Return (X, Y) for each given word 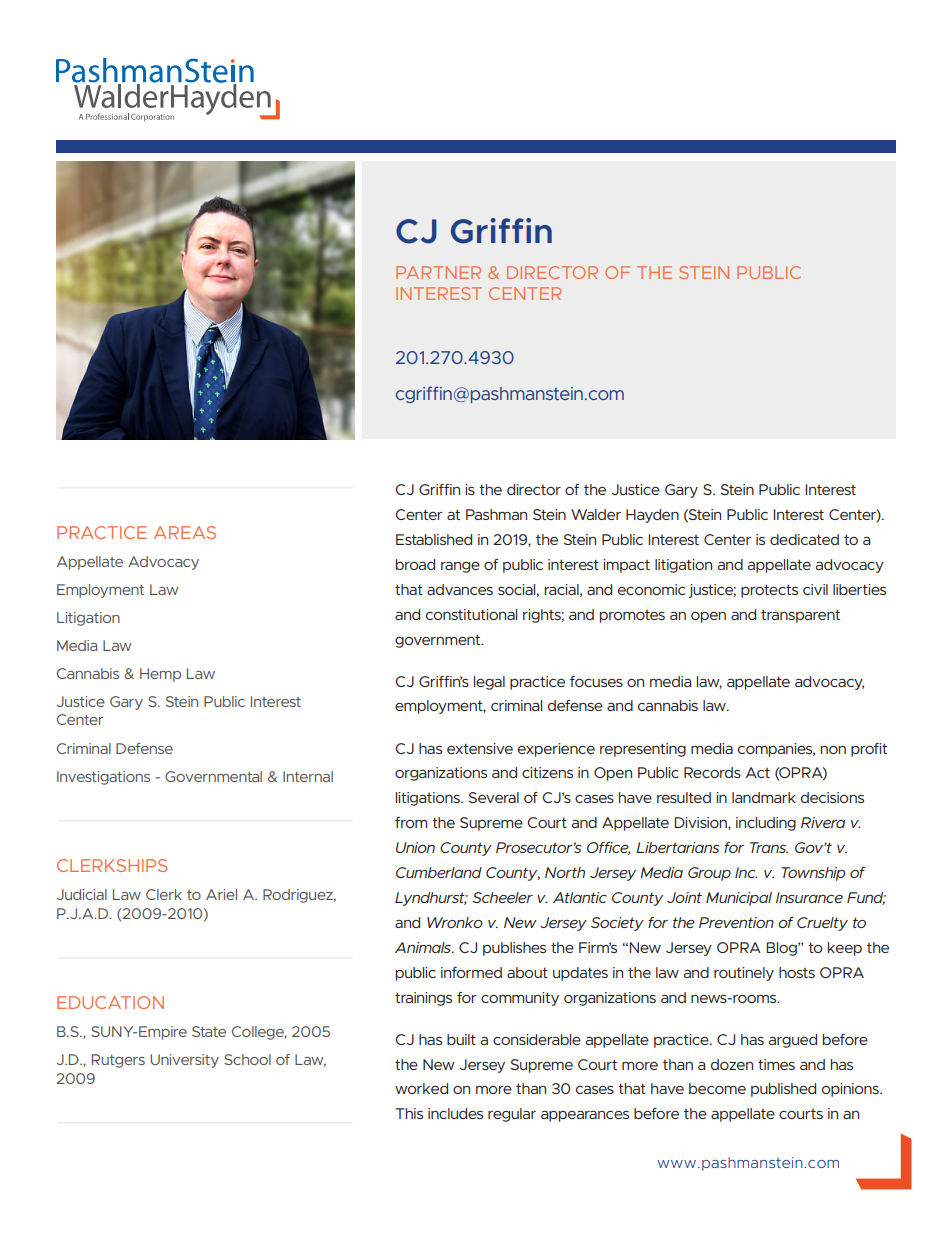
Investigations (103, 778)
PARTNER (438, 272)
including (766, 824)
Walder (596, 514)
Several (494, 797)
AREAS (185, 532)
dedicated (804, 539)
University (184, 1061)
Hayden (652, 516)
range (460, 567)
